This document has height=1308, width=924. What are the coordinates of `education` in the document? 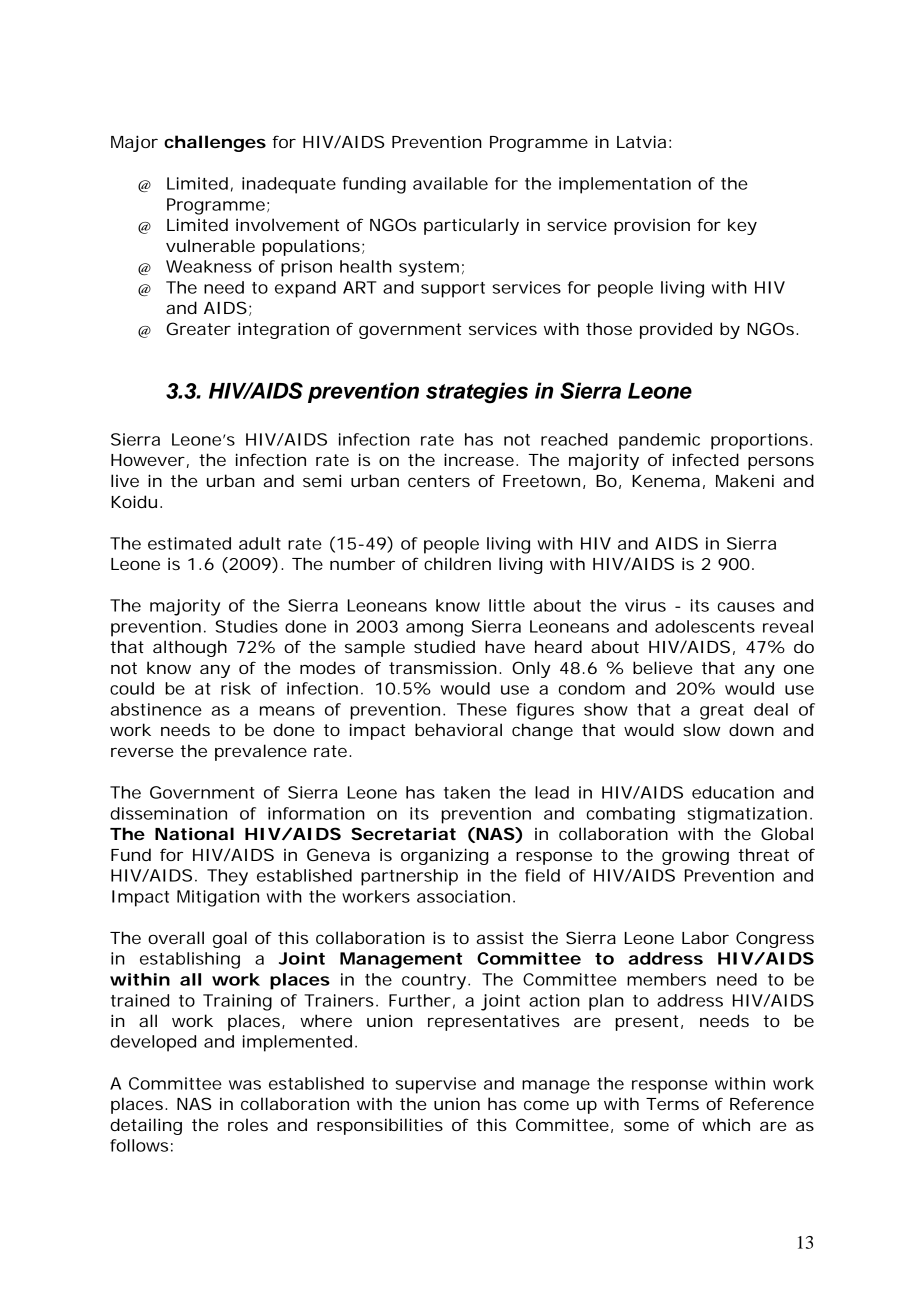 It's located at (733, 792).
